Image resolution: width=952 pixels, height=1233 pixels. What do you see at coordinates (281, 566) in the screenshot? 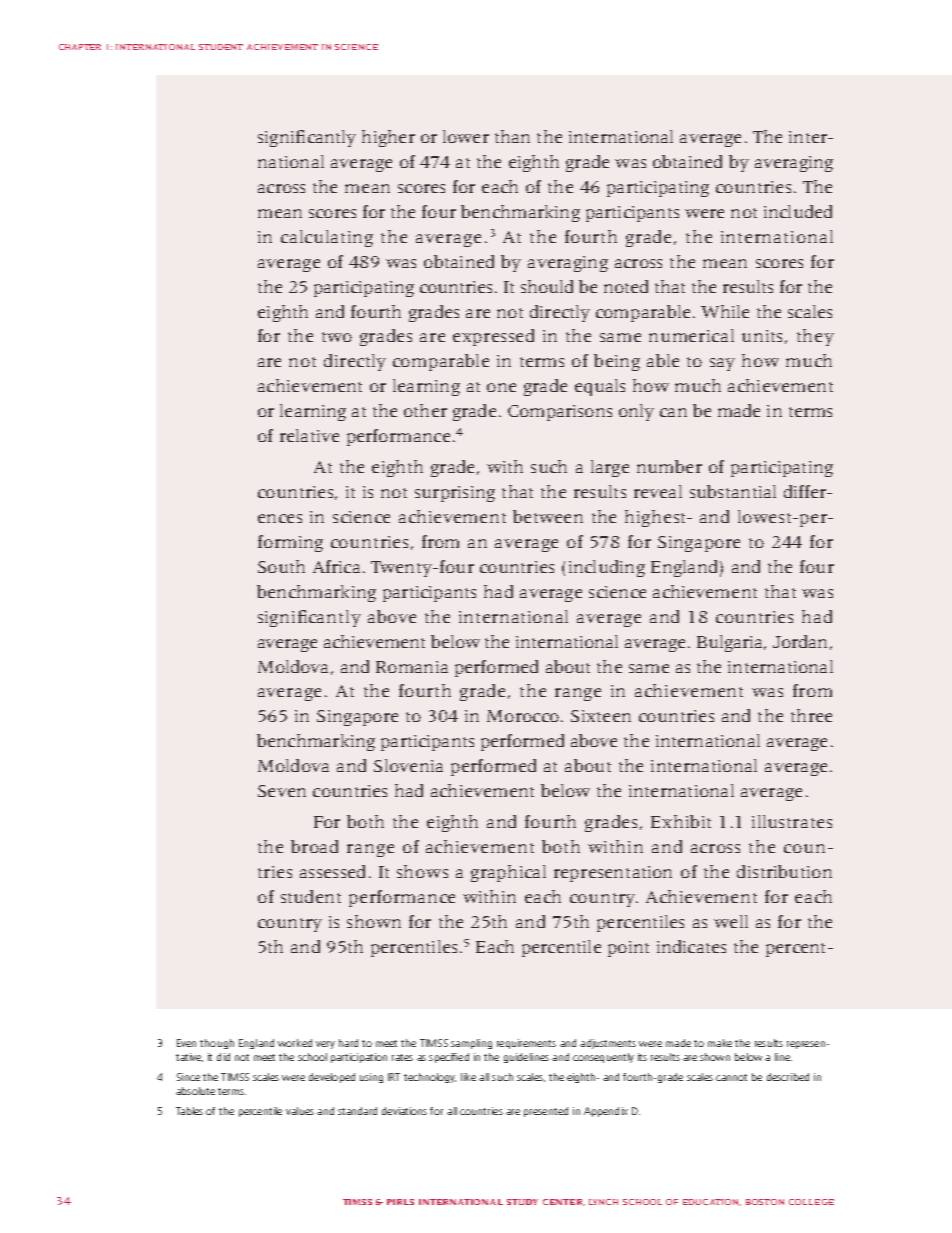
I see `South` at bounding box center [281, 566].
